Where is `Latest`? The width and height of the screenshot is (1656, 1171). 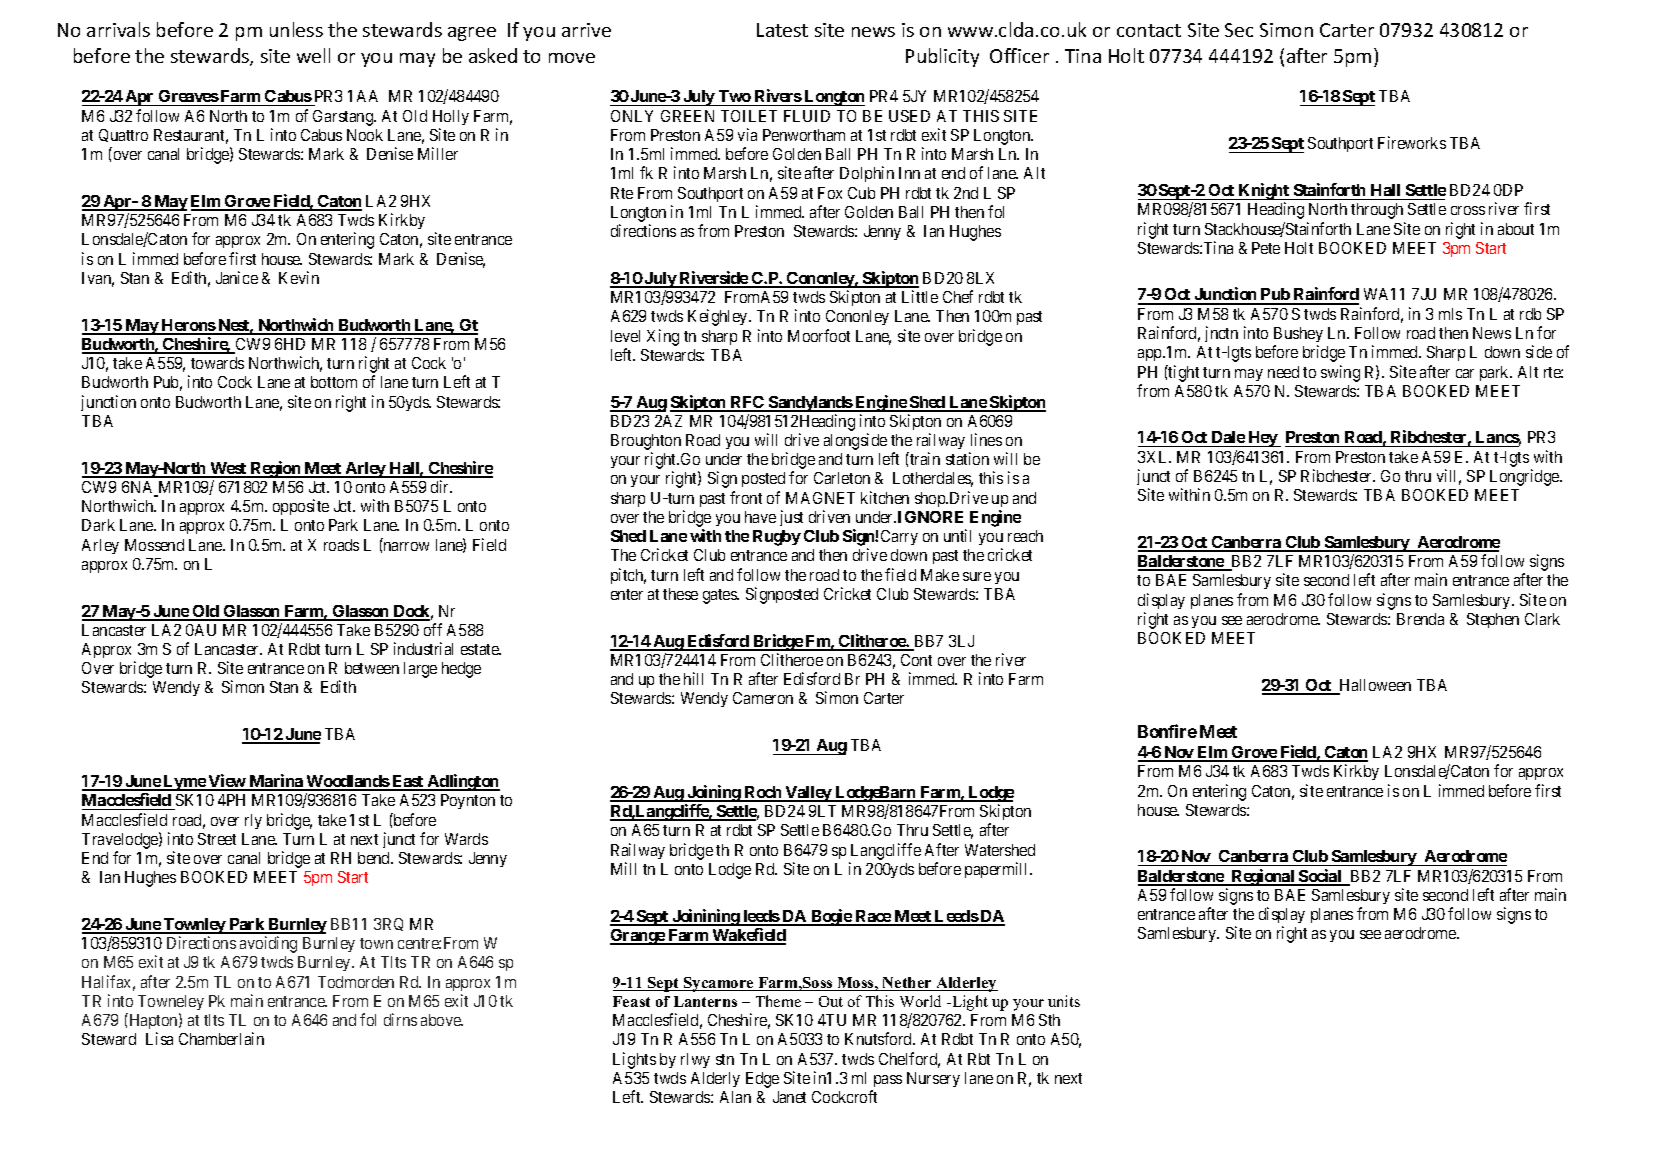
Latest is located at coordinates (782, 30).
